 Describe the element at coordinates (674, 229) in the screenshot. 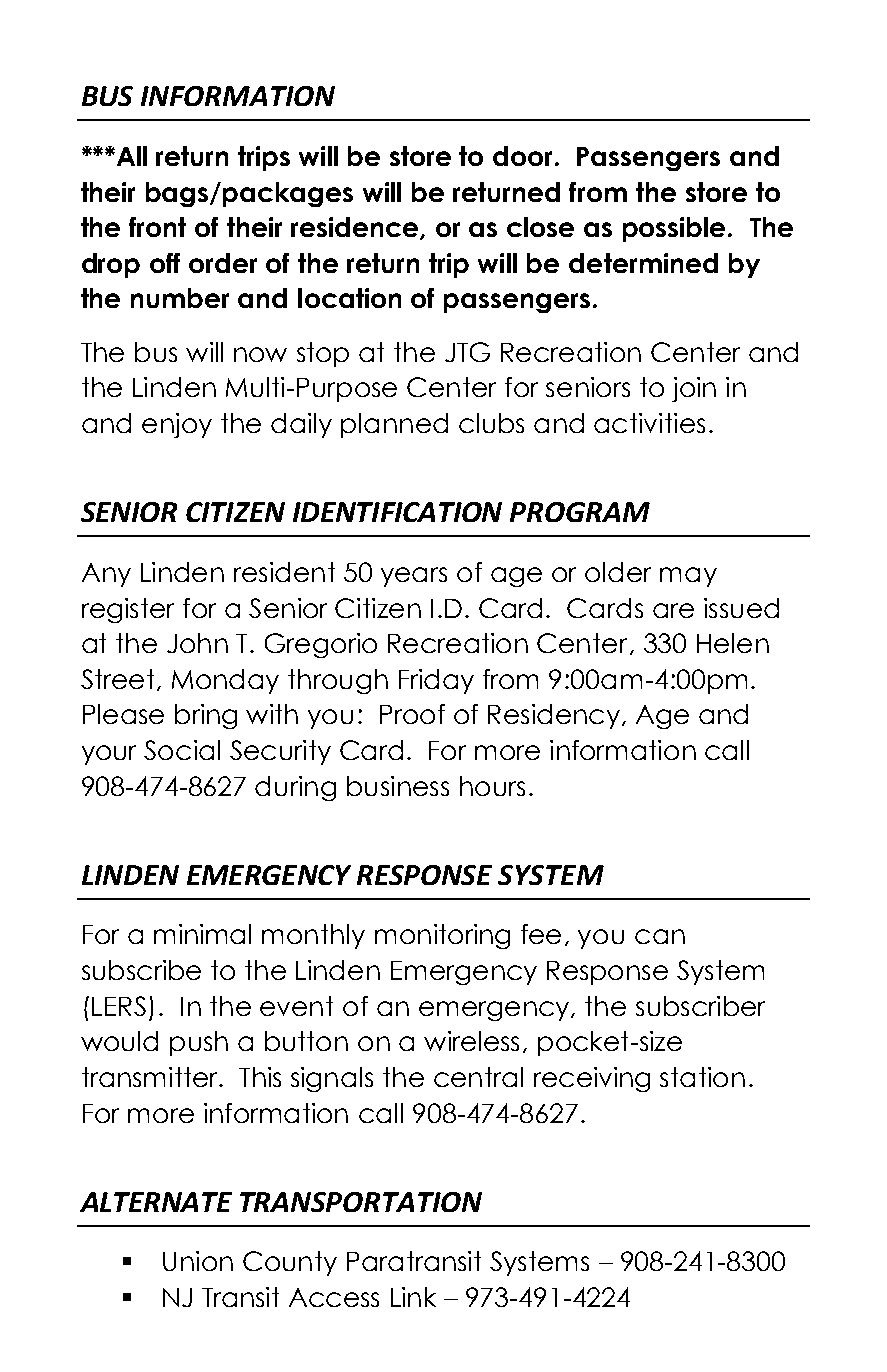

I see `possible` at that location.
